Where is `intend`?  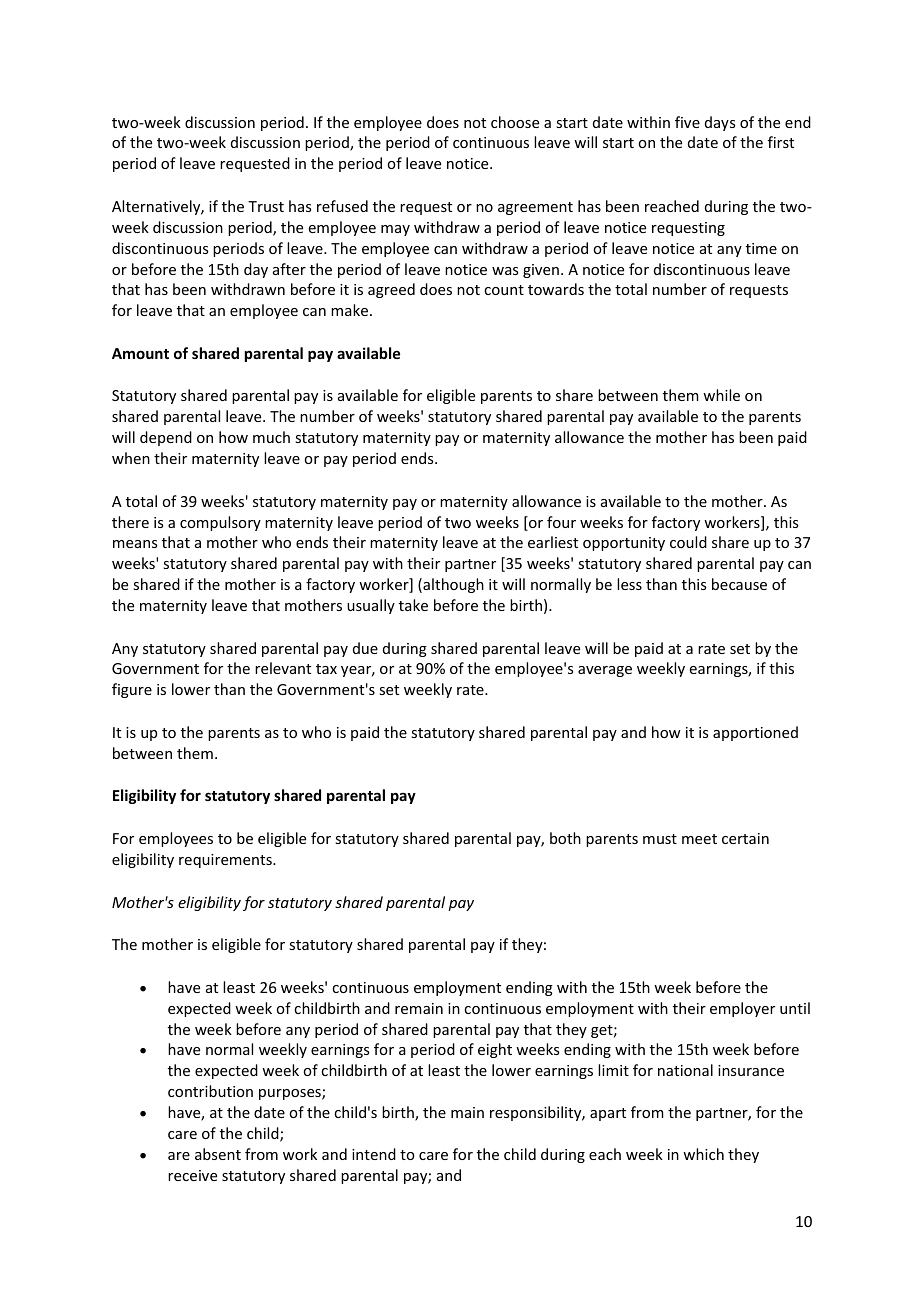 intend is located at coordinates (374, 1154).
